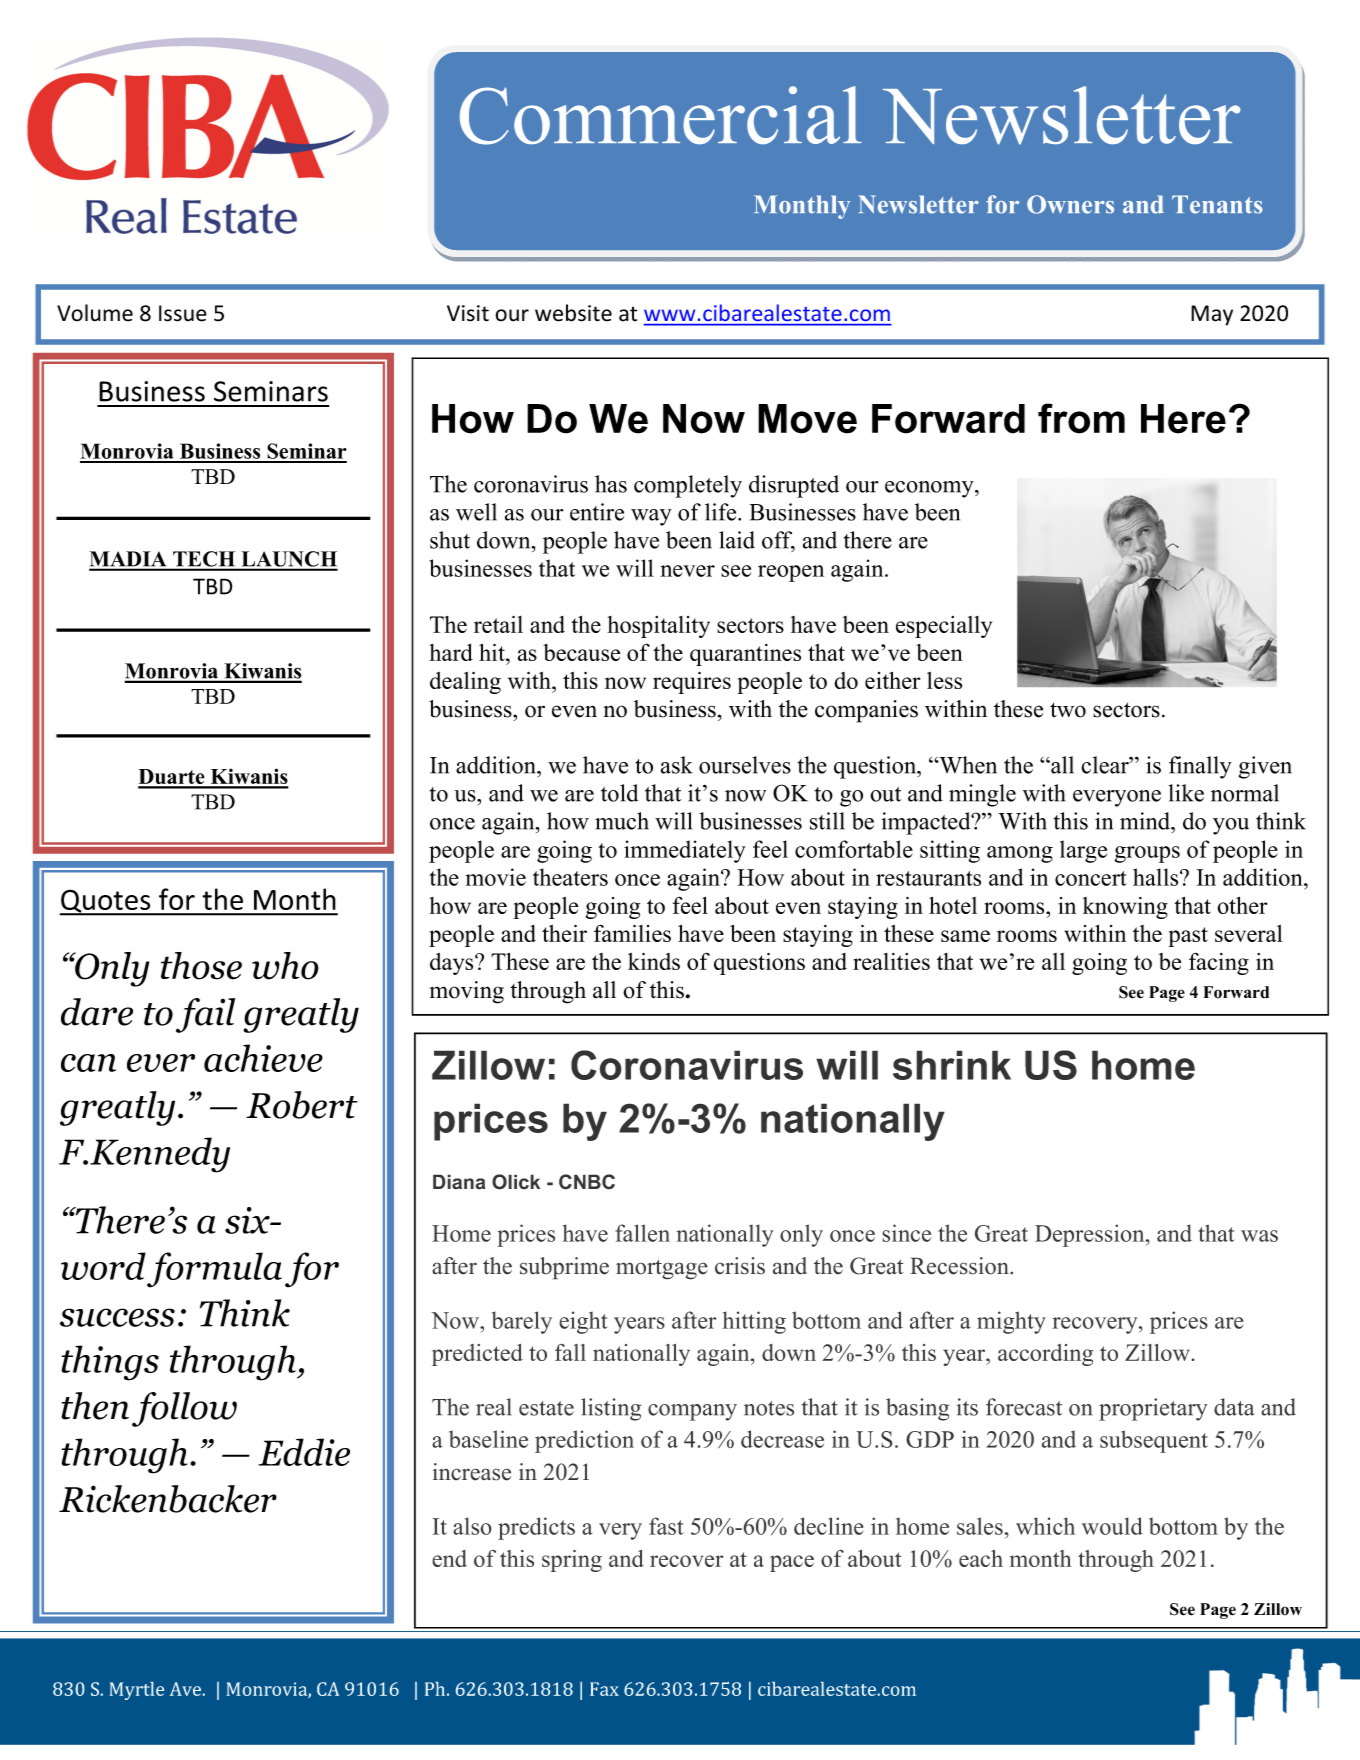 This screenshot has height=1760, width=1360. Describe the element at coordinates (106, 902) in the screenshot. I see `Quotes` at that location.
